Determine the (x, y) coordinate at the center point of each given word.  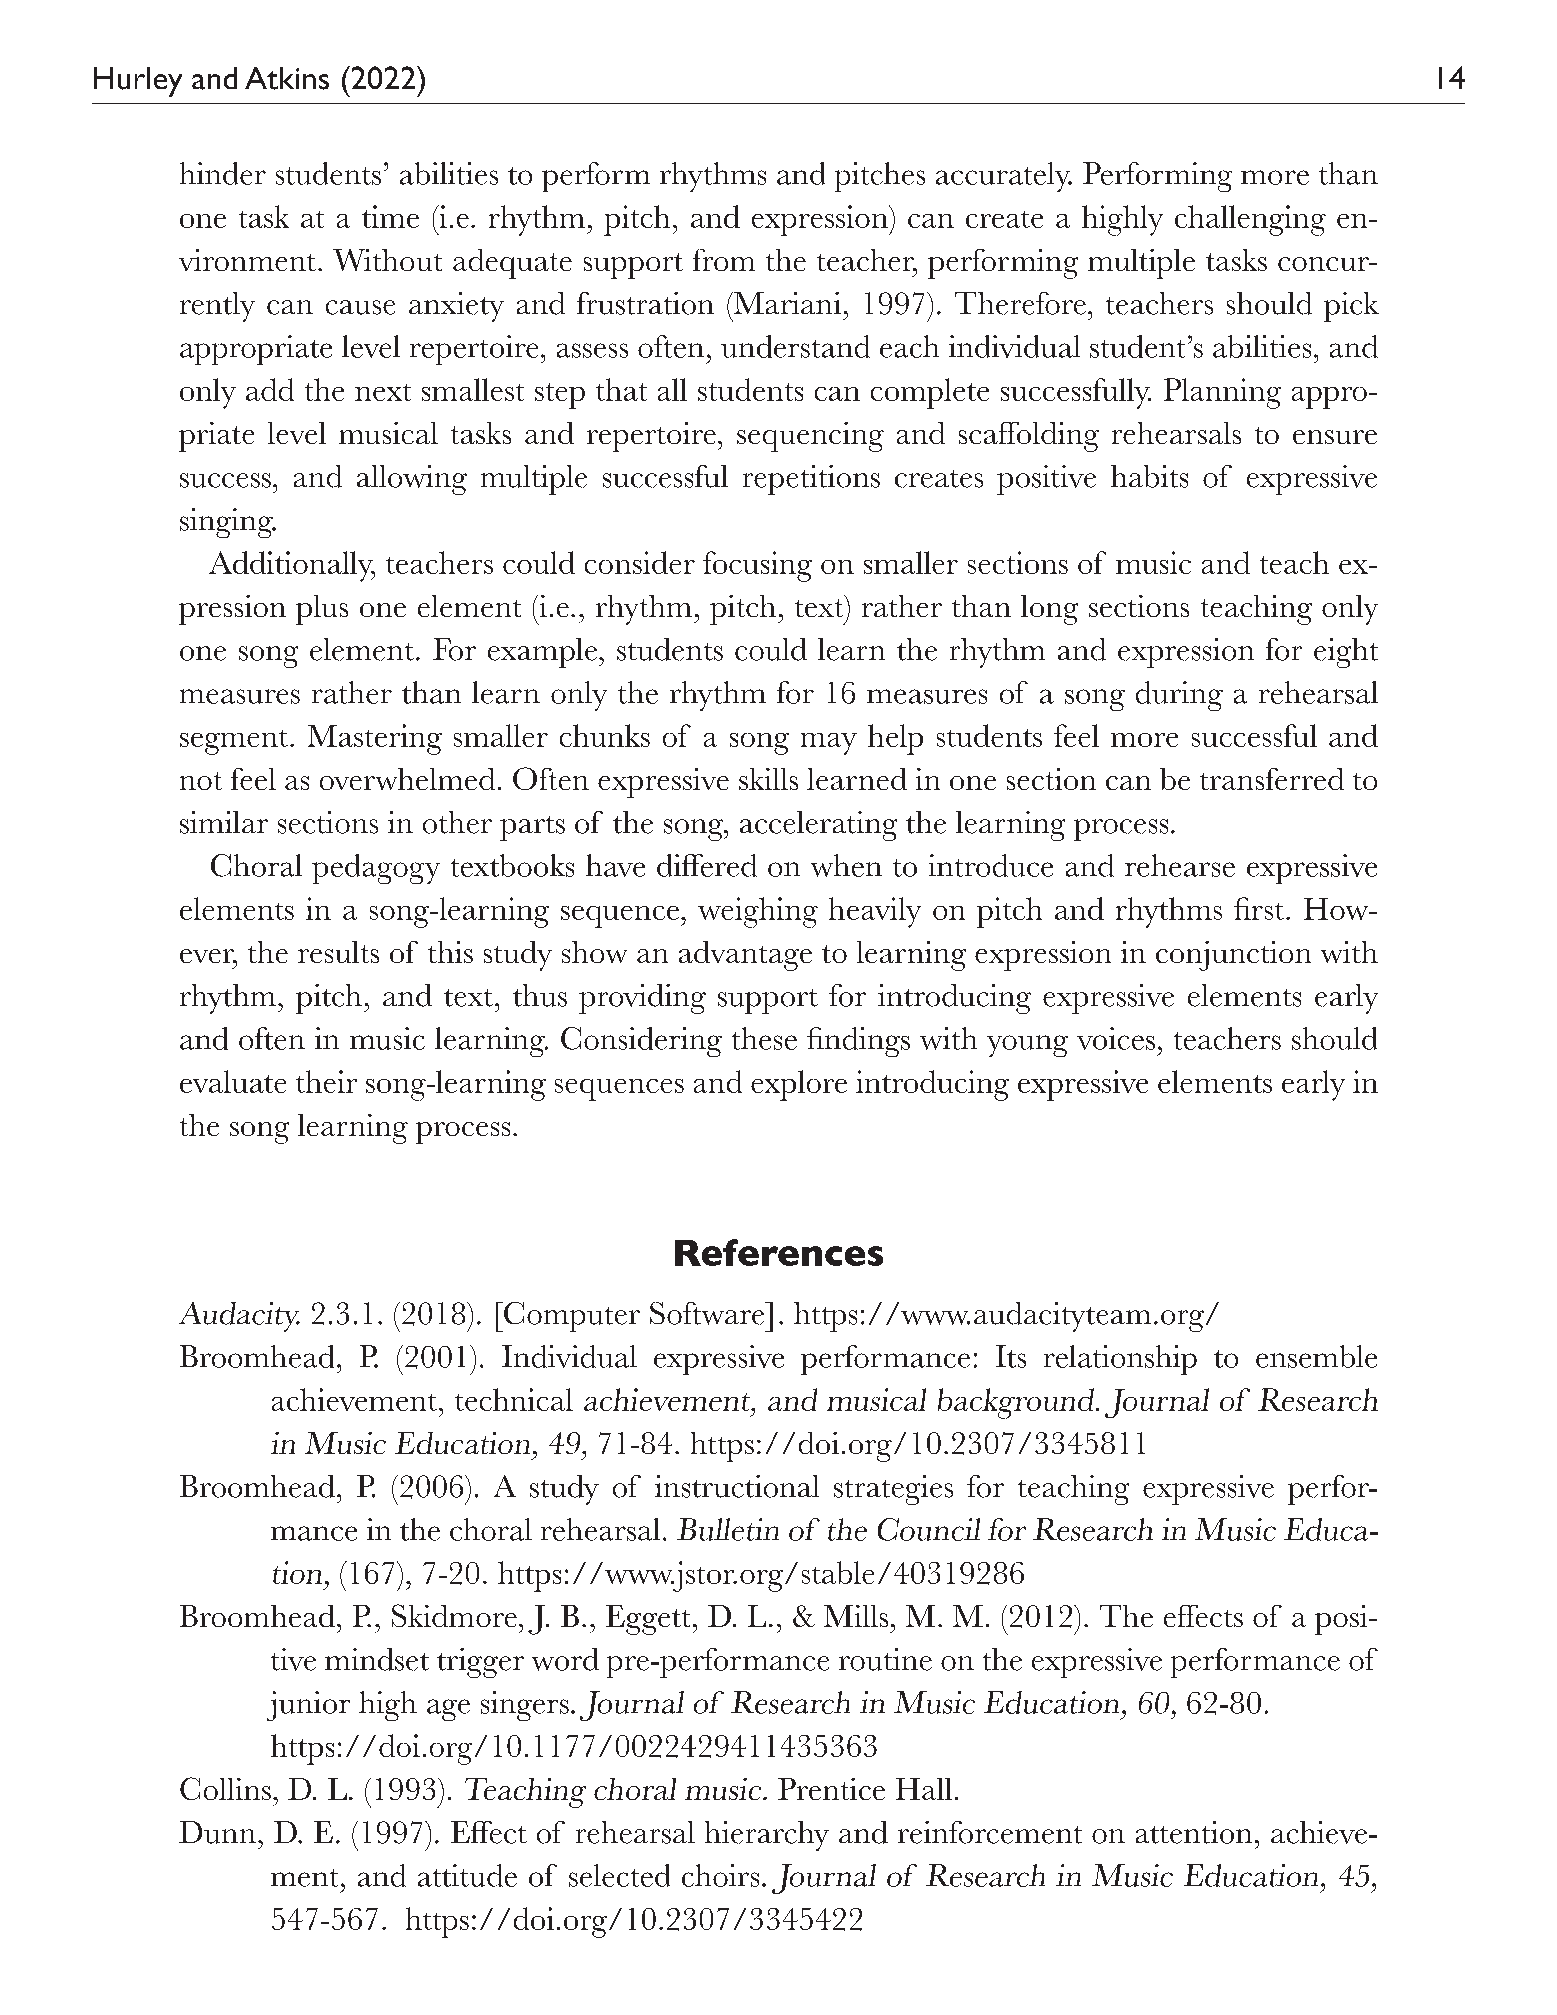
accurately (1004, 177)
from (724, 260)
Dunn (217, 1832)
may (829, 744)
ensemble (1316, 1356)
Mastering (375, 739)
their (326, 1081)
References (779, 1252)
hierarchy (767, 1836)
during (1179, 696)
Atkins (287, 78)
